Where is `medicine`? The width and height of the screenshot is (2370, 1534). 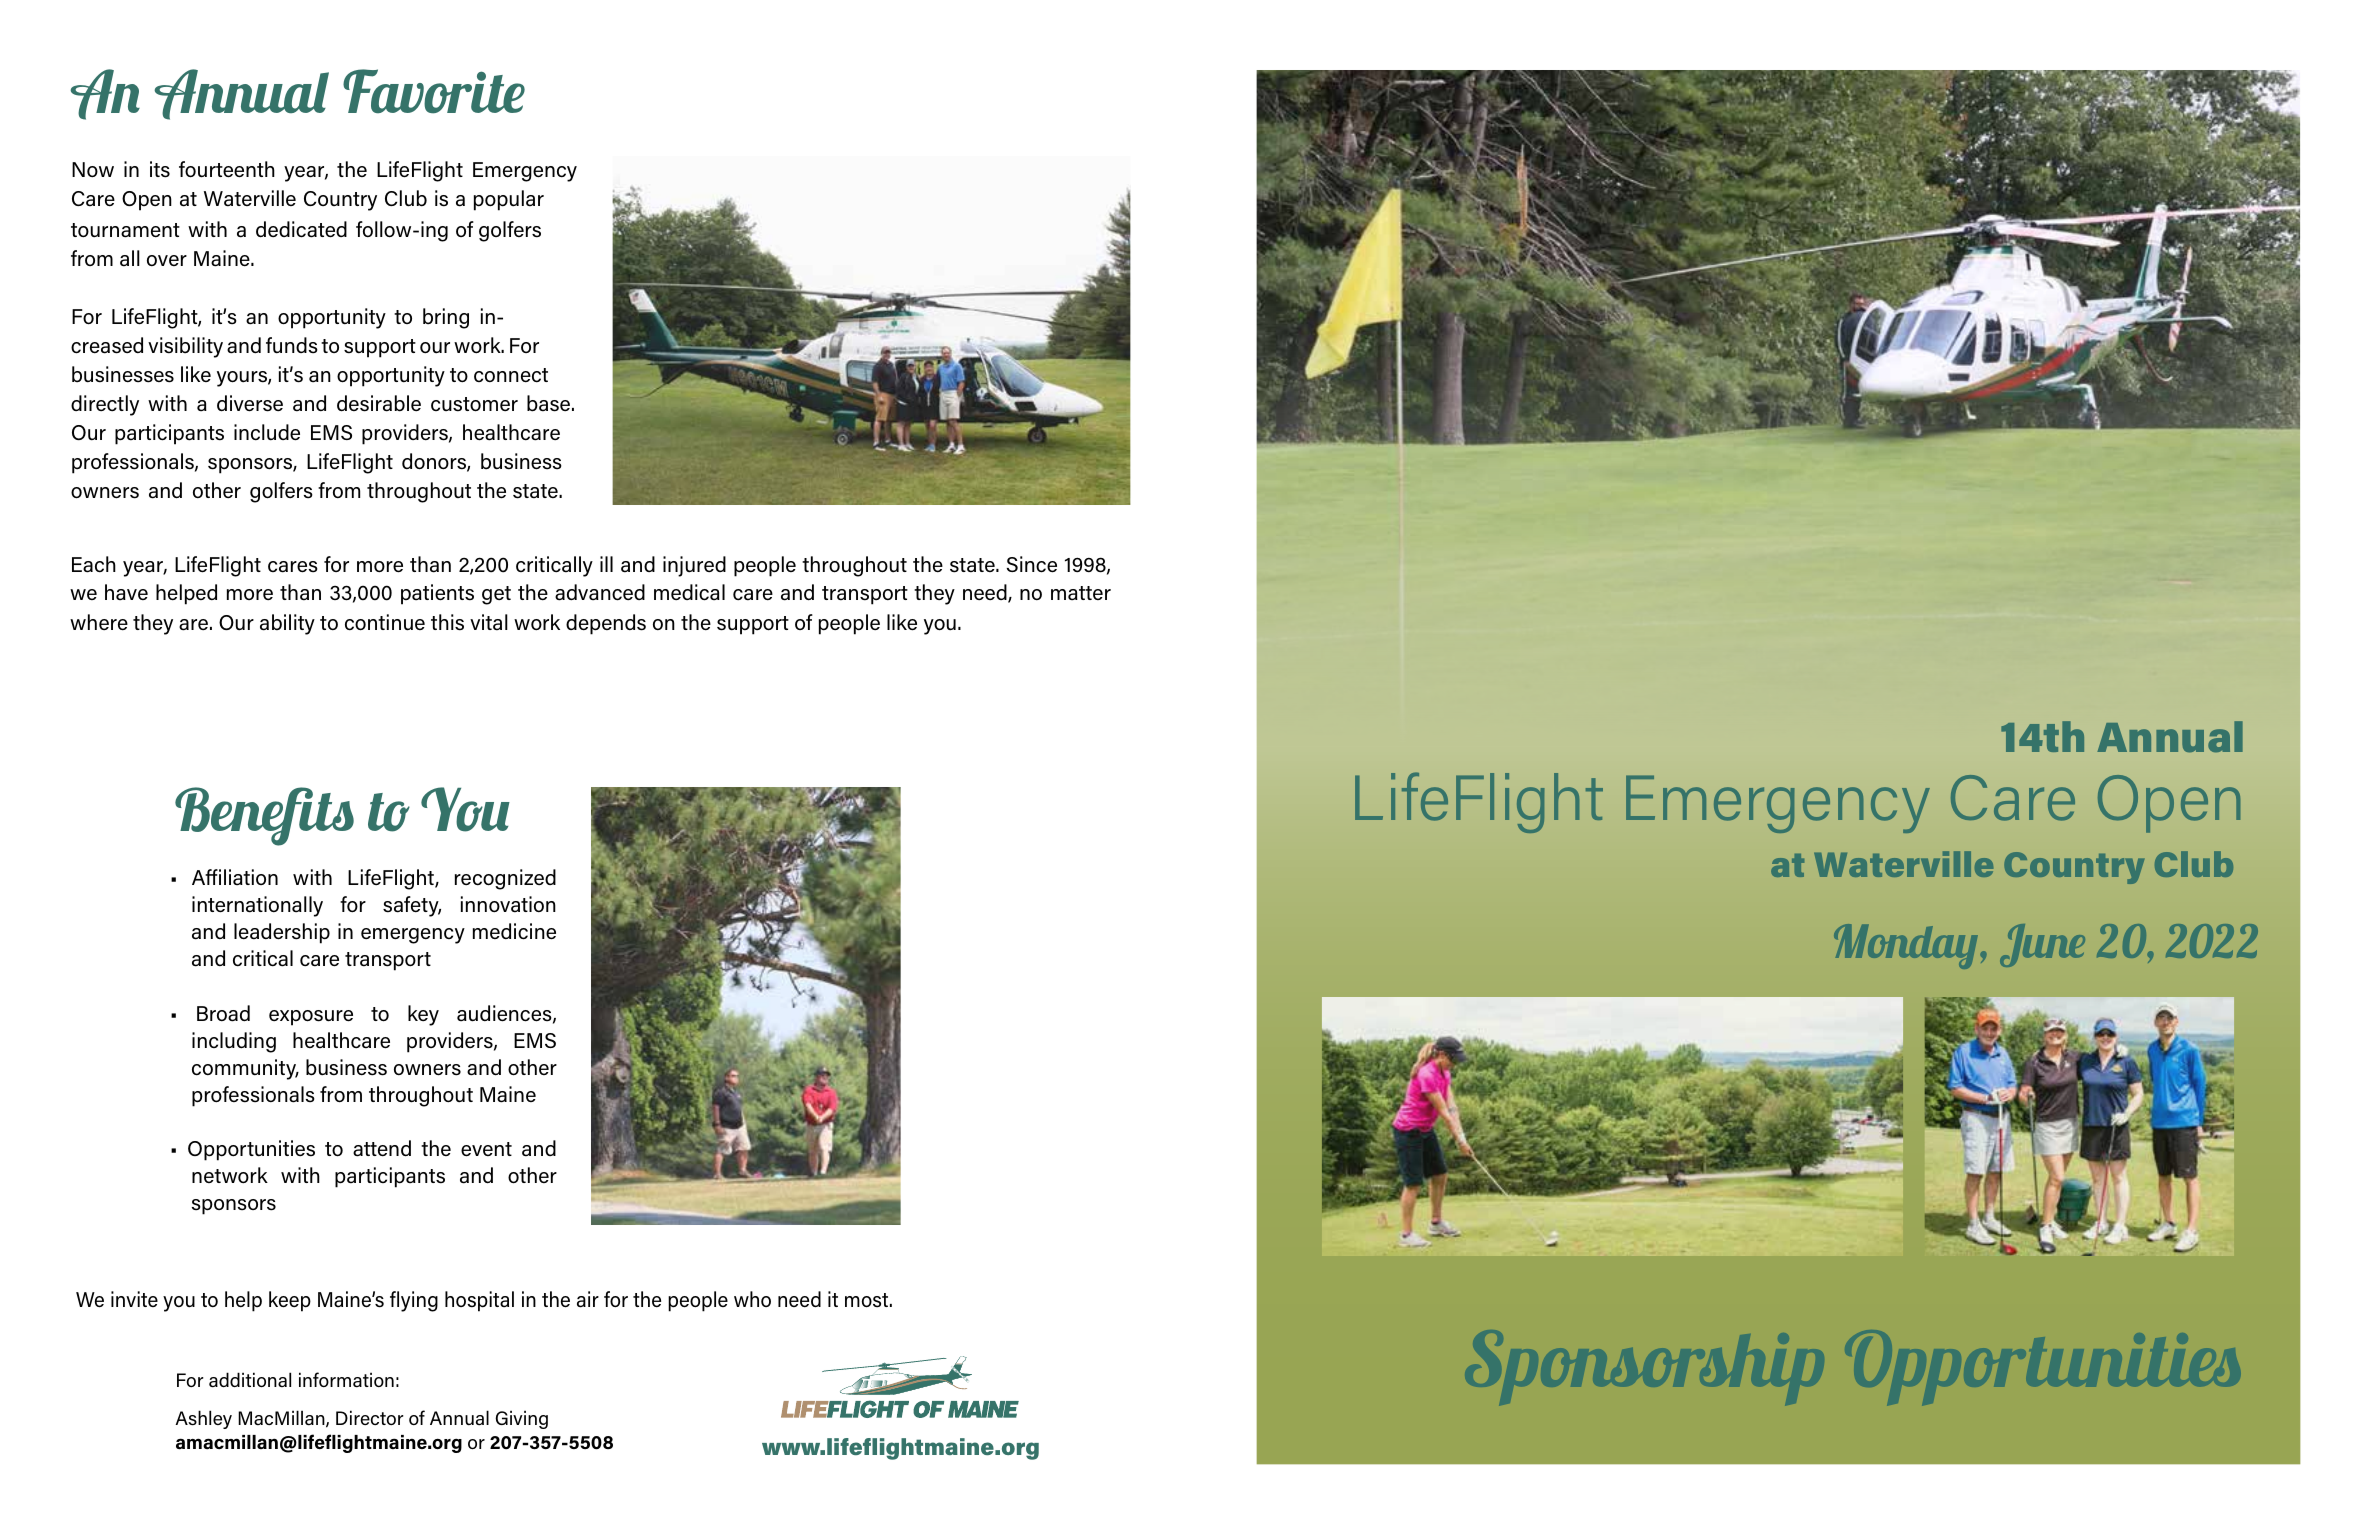 medicine is located at coordinates (514, 931).
